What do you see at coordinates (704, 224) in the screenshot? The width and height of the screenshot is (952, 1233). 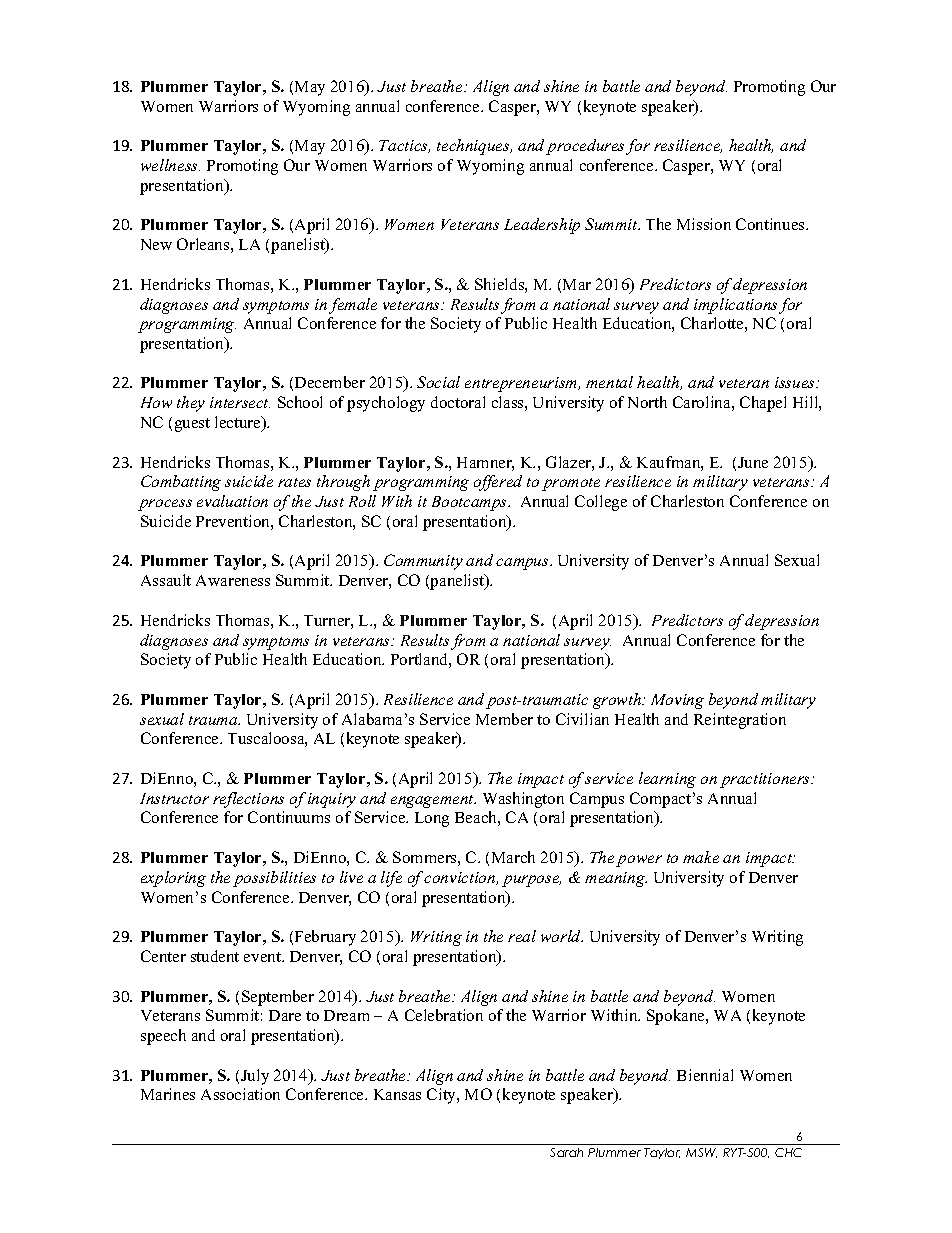 I see `Mission` at bounding box center [704, 224].
